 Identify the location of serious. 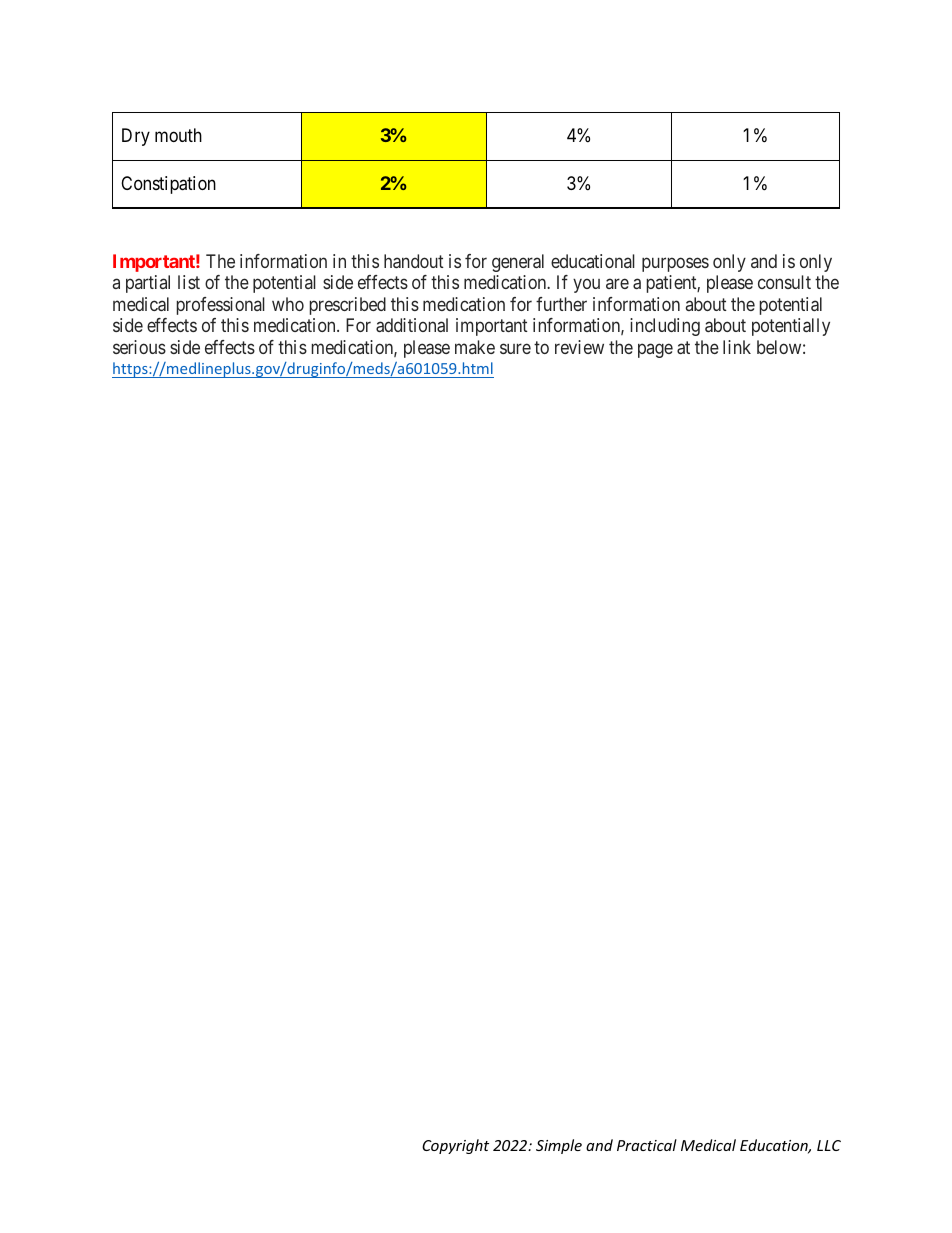
(139, 347).
